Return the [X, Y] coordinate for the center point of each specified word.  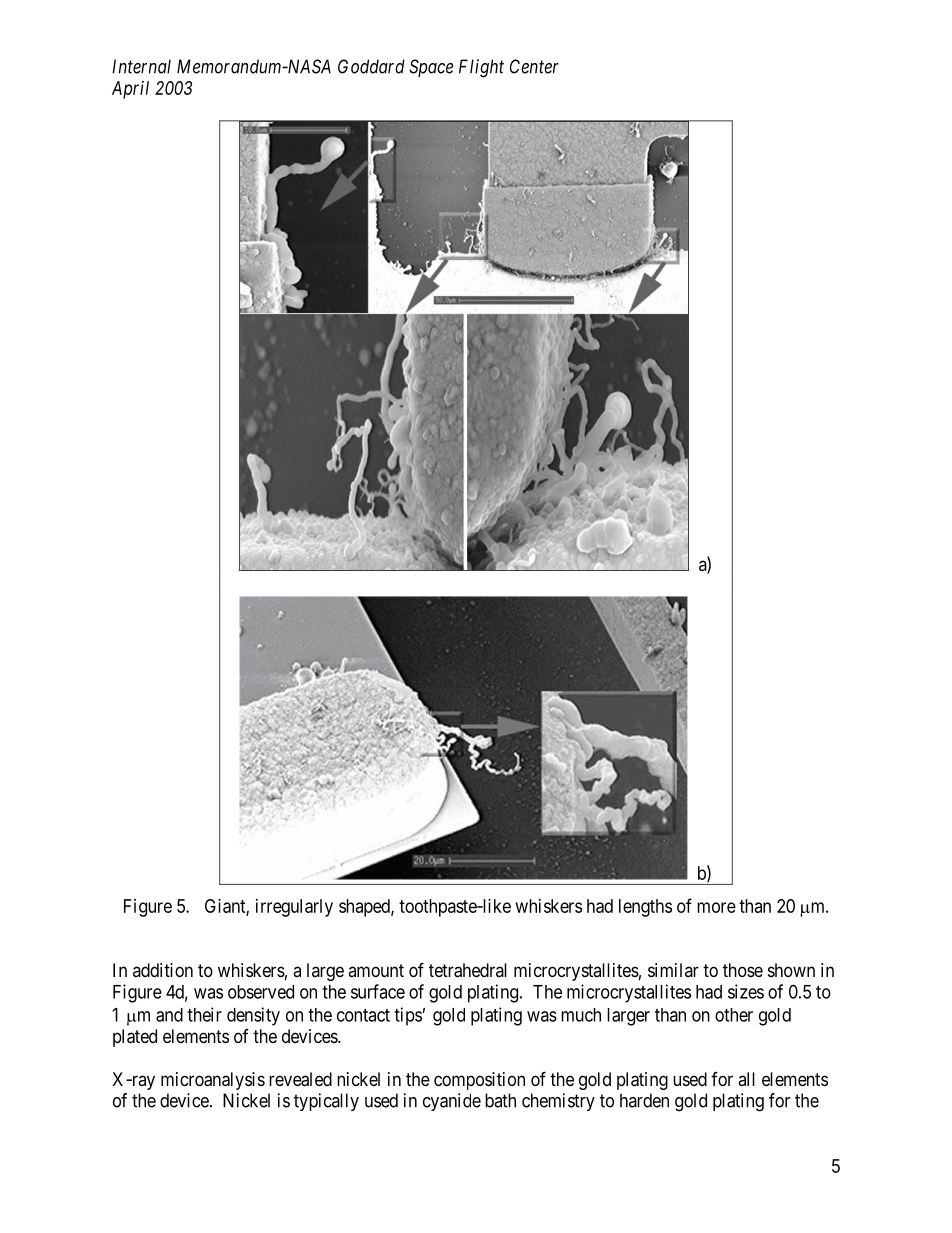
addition [163, 970]
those [743, 970]
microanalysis [213, 1081]
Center [534, 66]
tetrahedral [468, 970]
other [734, 1015]
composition [479, 1081]
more [716, 907]
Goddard [371, 66]
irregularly [294, 908]
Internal [141, 66]
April [130, 90]
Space [431, 68]
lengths [645, 908]
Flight [481, 68]
